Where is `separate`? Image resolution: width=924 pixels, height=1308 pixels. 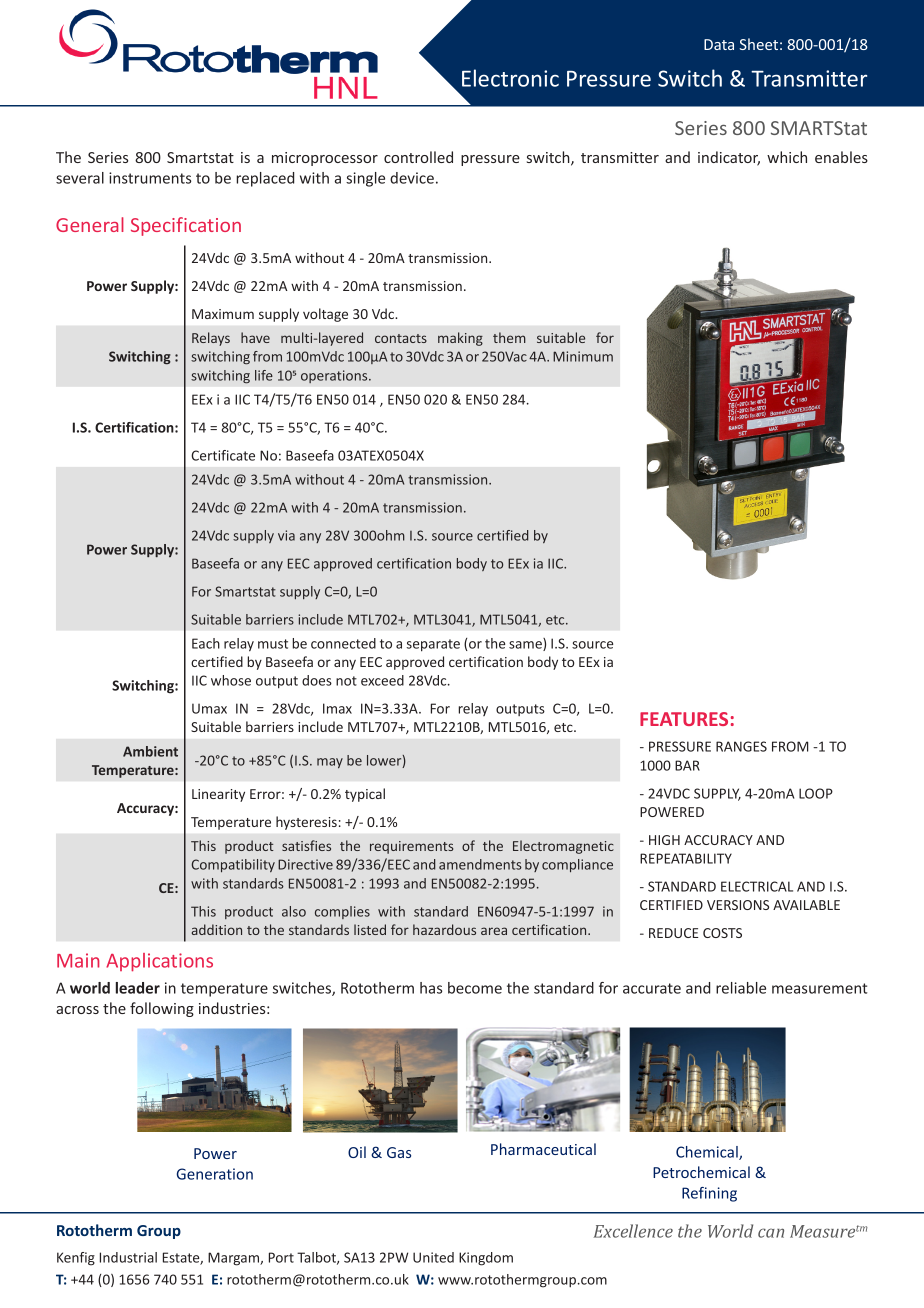 separate is located at coordinates (433, 645).
